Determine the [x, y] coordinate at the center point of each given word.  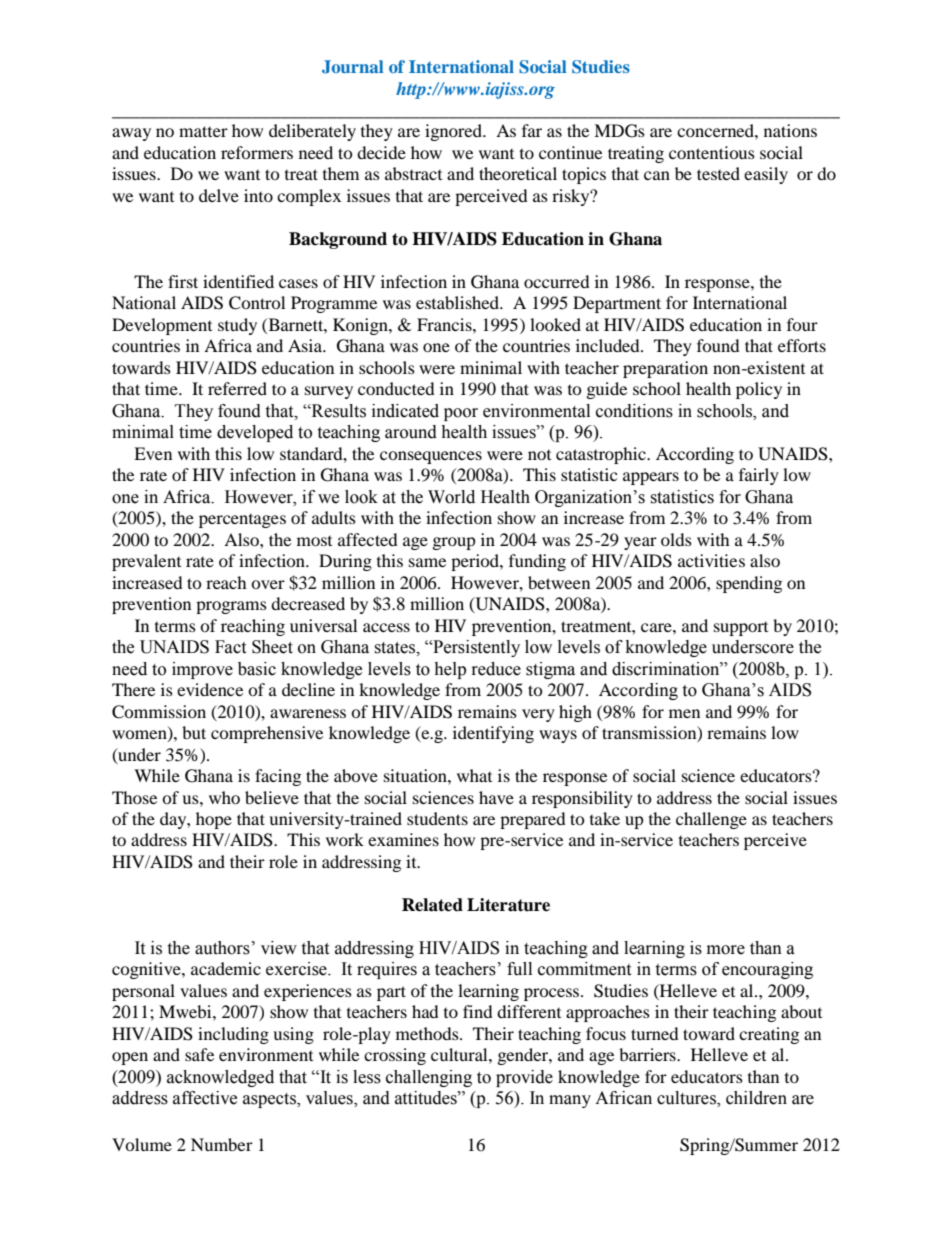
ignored [454, 132]
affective [205, 1098]
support [741, 629]
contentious [712, 152]
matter [203, 131]
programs [231, 607]
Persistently [475, 648]
